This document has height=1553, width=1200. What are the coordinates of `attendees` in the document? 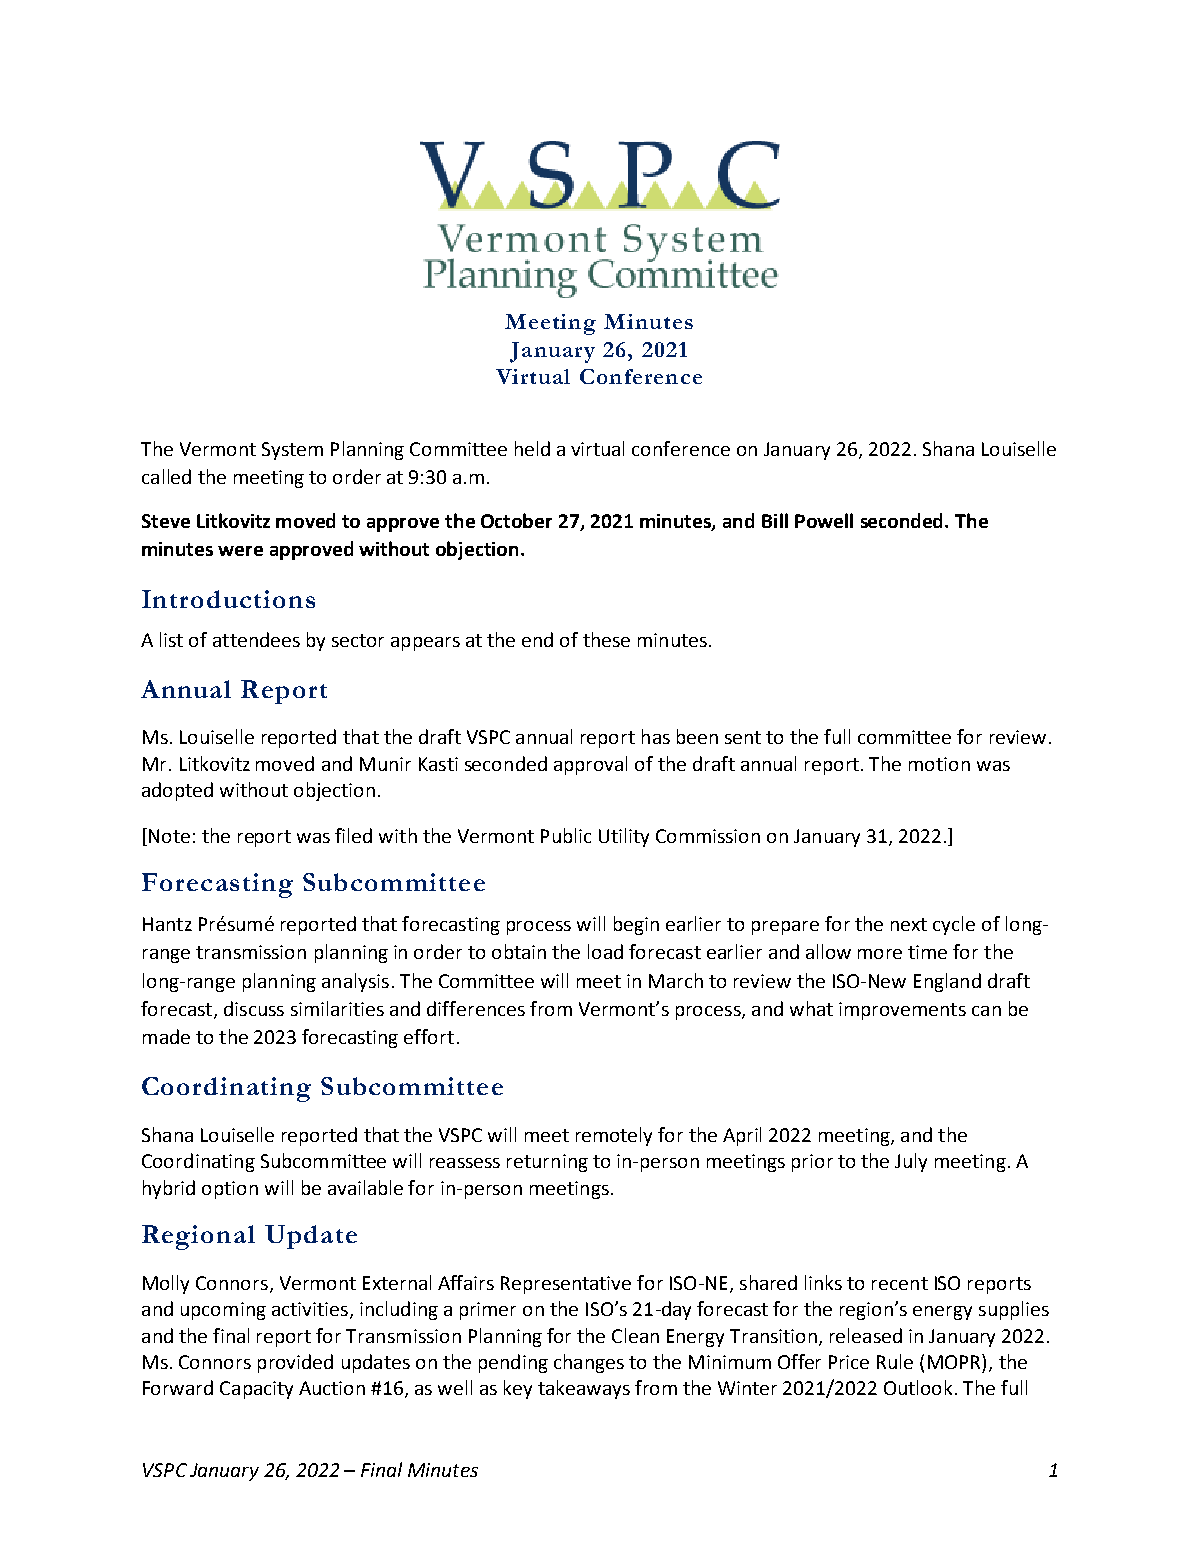 It's located at (256, 639).
